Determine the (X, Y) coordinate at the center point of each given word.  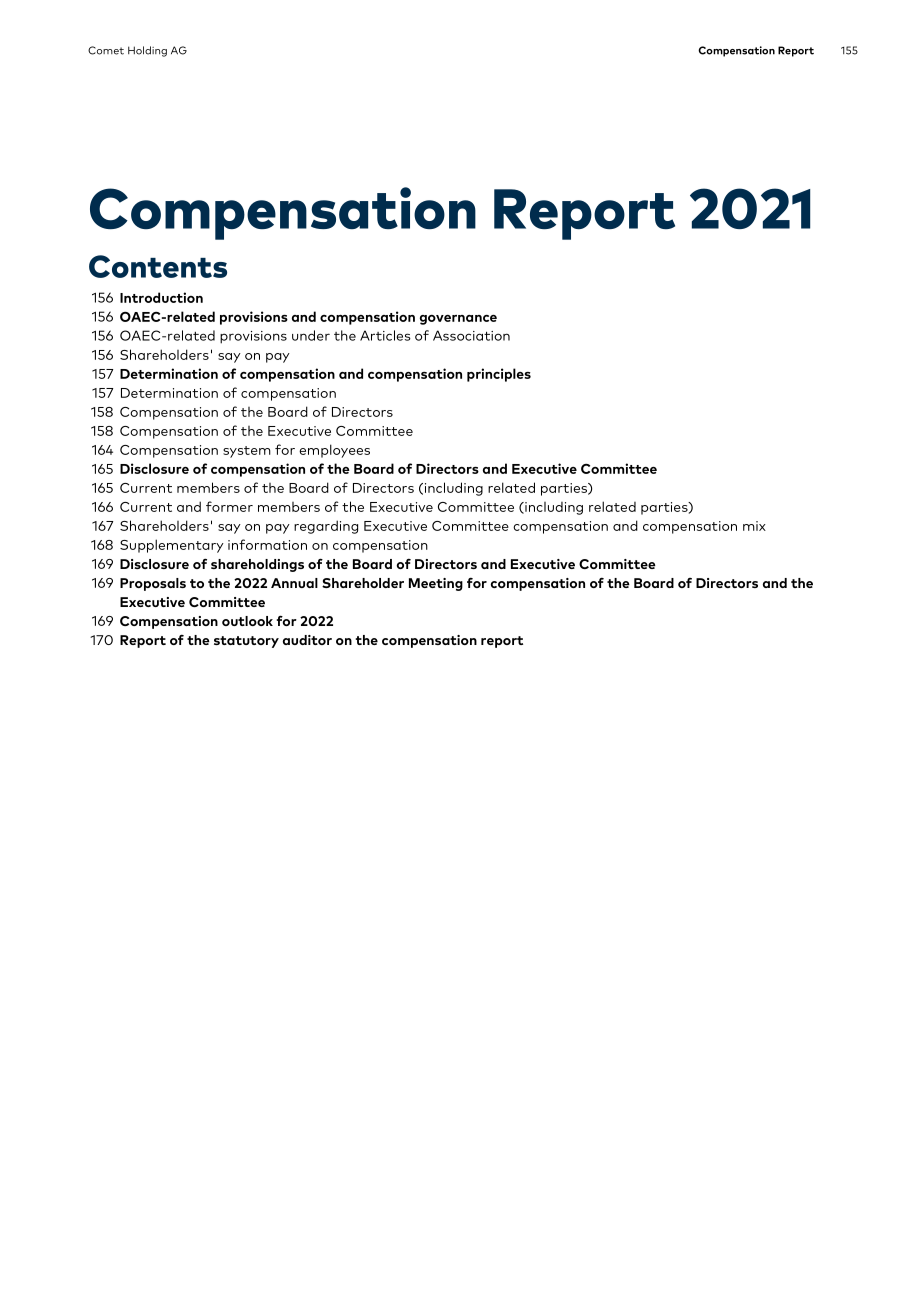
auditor (307, 640)
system (247, 452)
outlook (247, 621)
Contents (158, 266)
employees (334, 451)
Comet (106, 50)
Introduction (161, 297)
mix (754, 526)
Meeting (436, 584)
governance (458, 320)
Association (471, 335)
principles (499, 375)
